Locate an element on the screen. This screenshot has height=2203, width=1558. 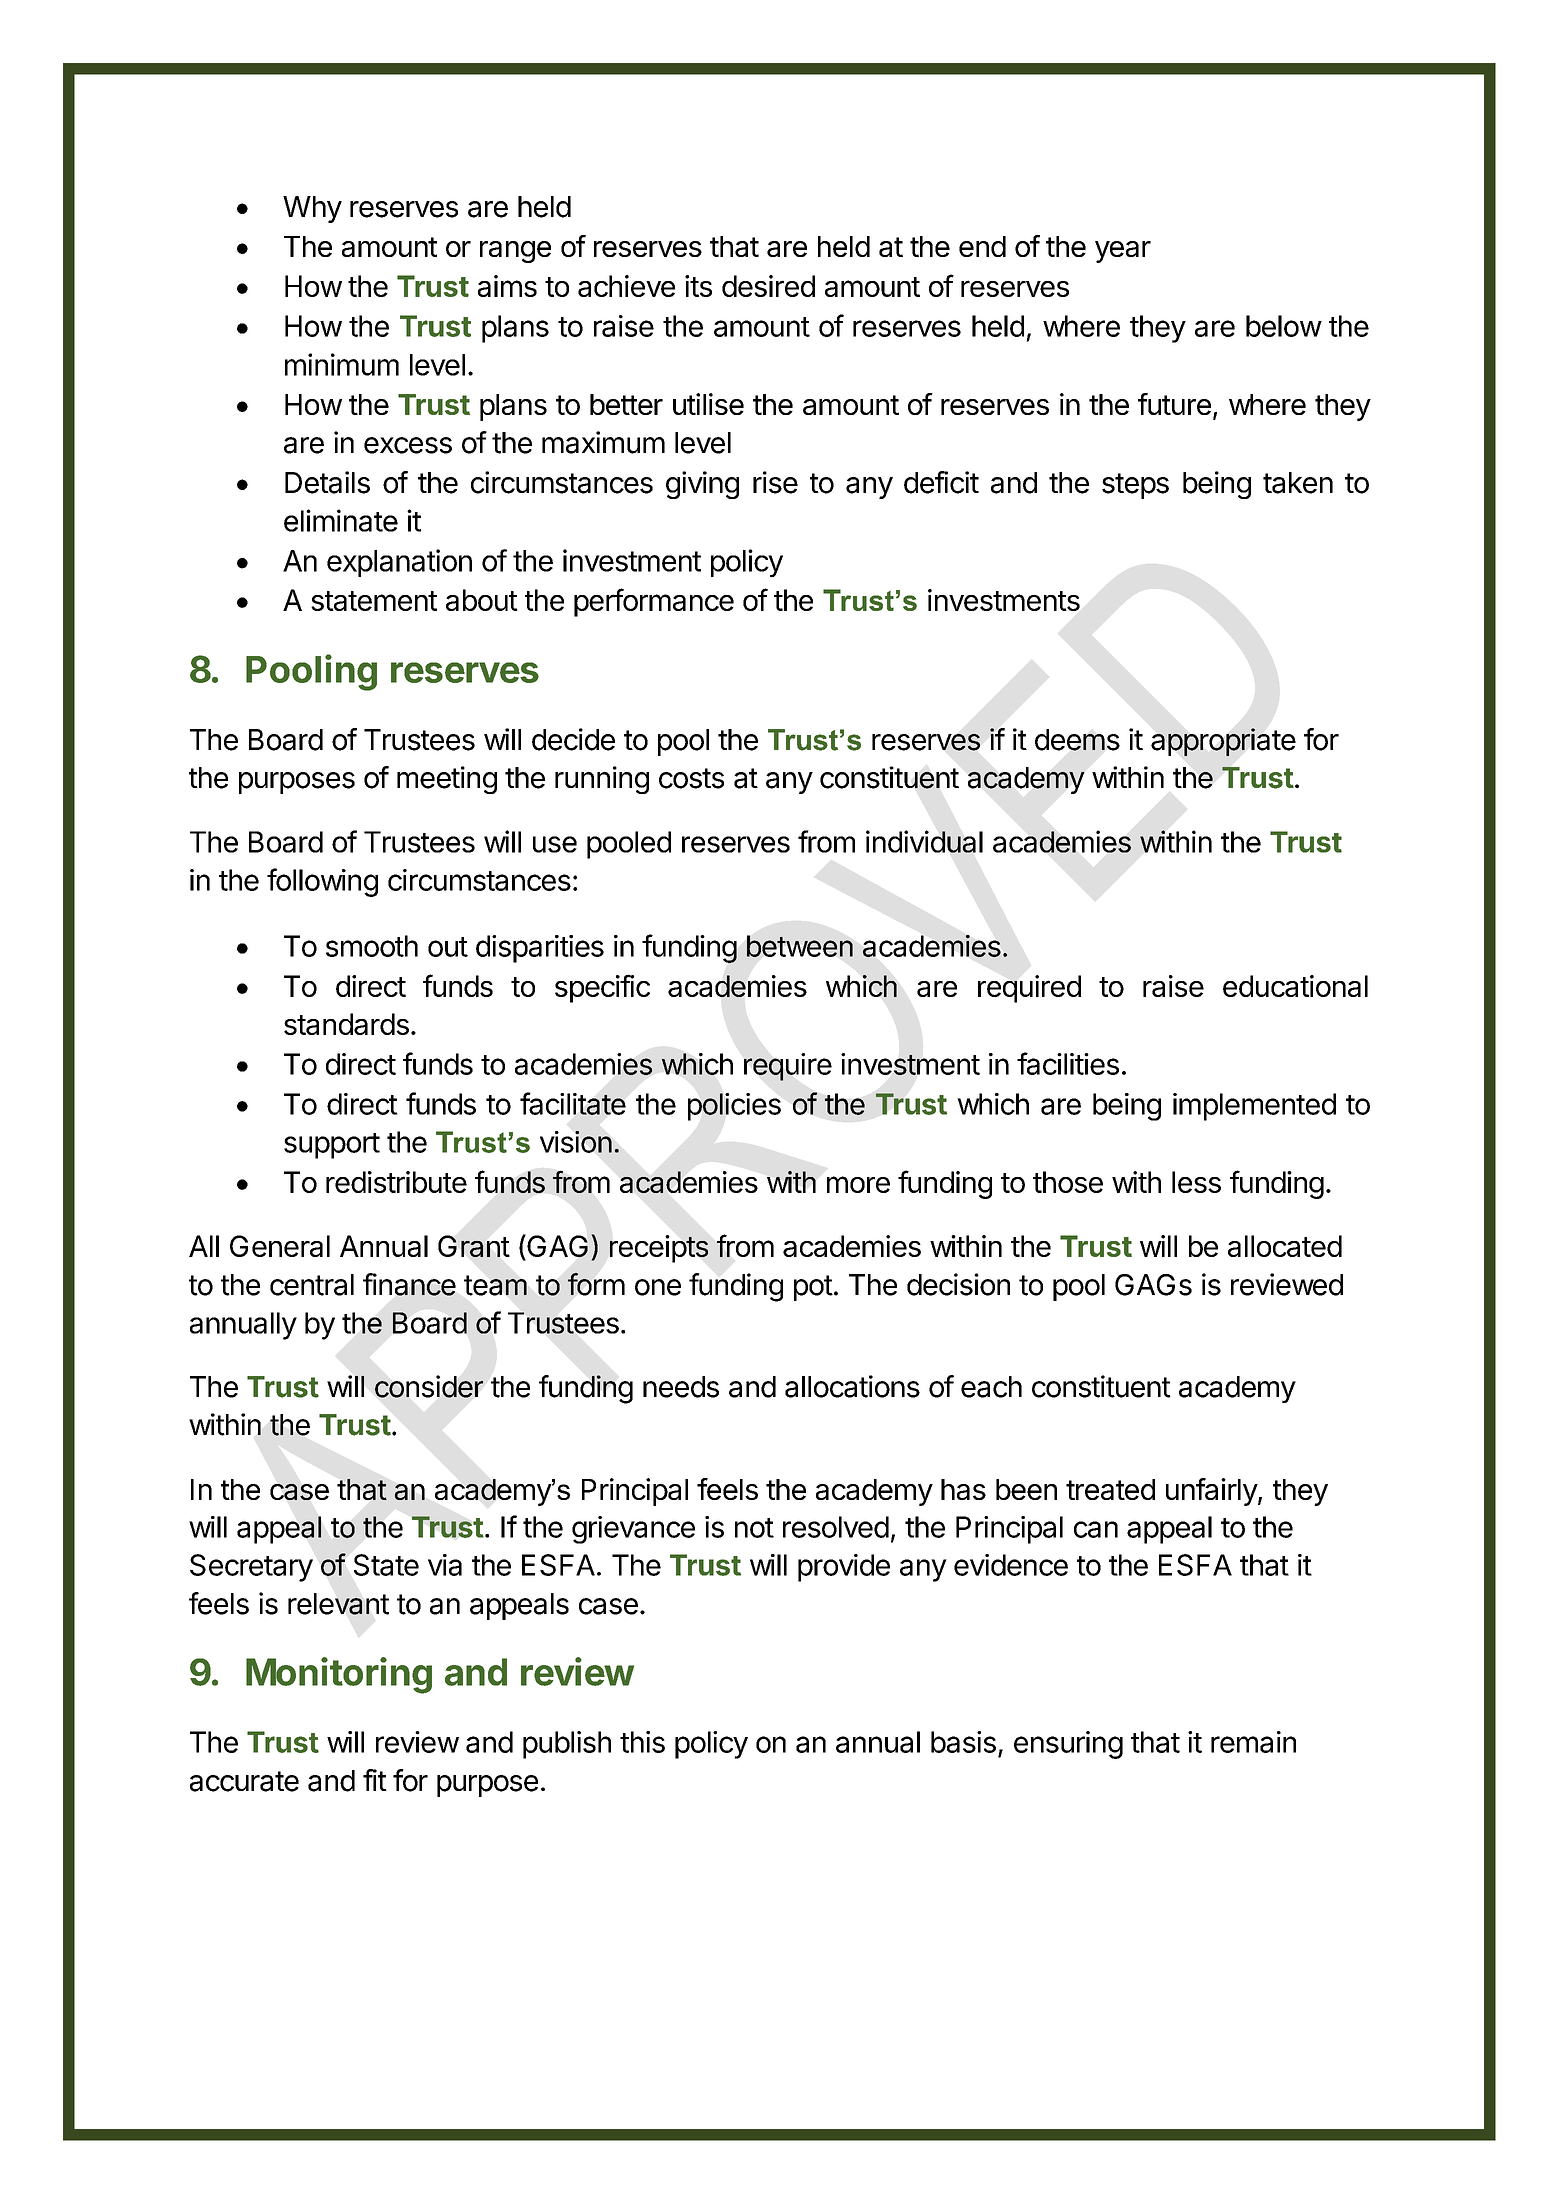
Why is located at coordinates (312, 209).
